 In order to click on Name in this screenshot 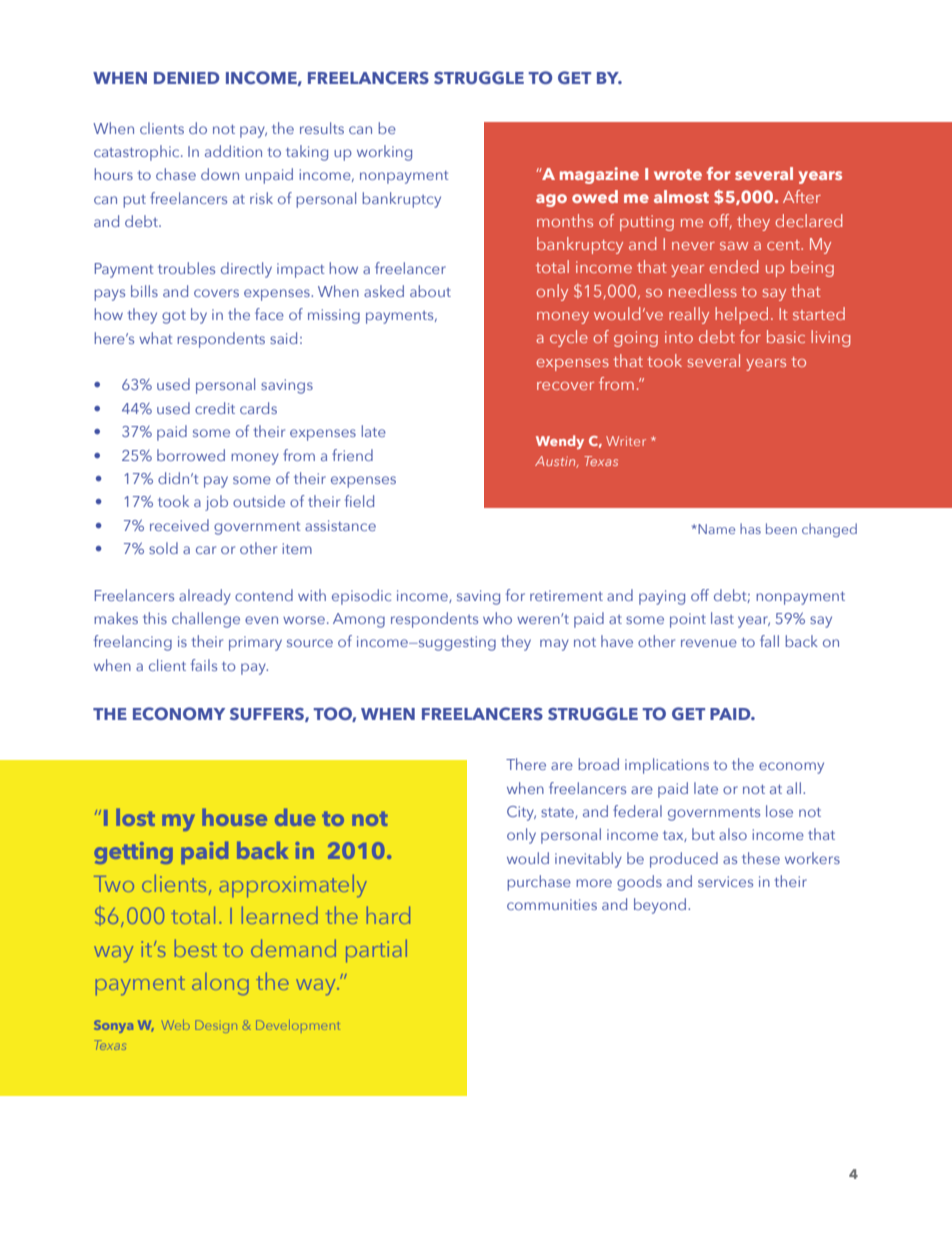, I will do `click(715, 529)`.
